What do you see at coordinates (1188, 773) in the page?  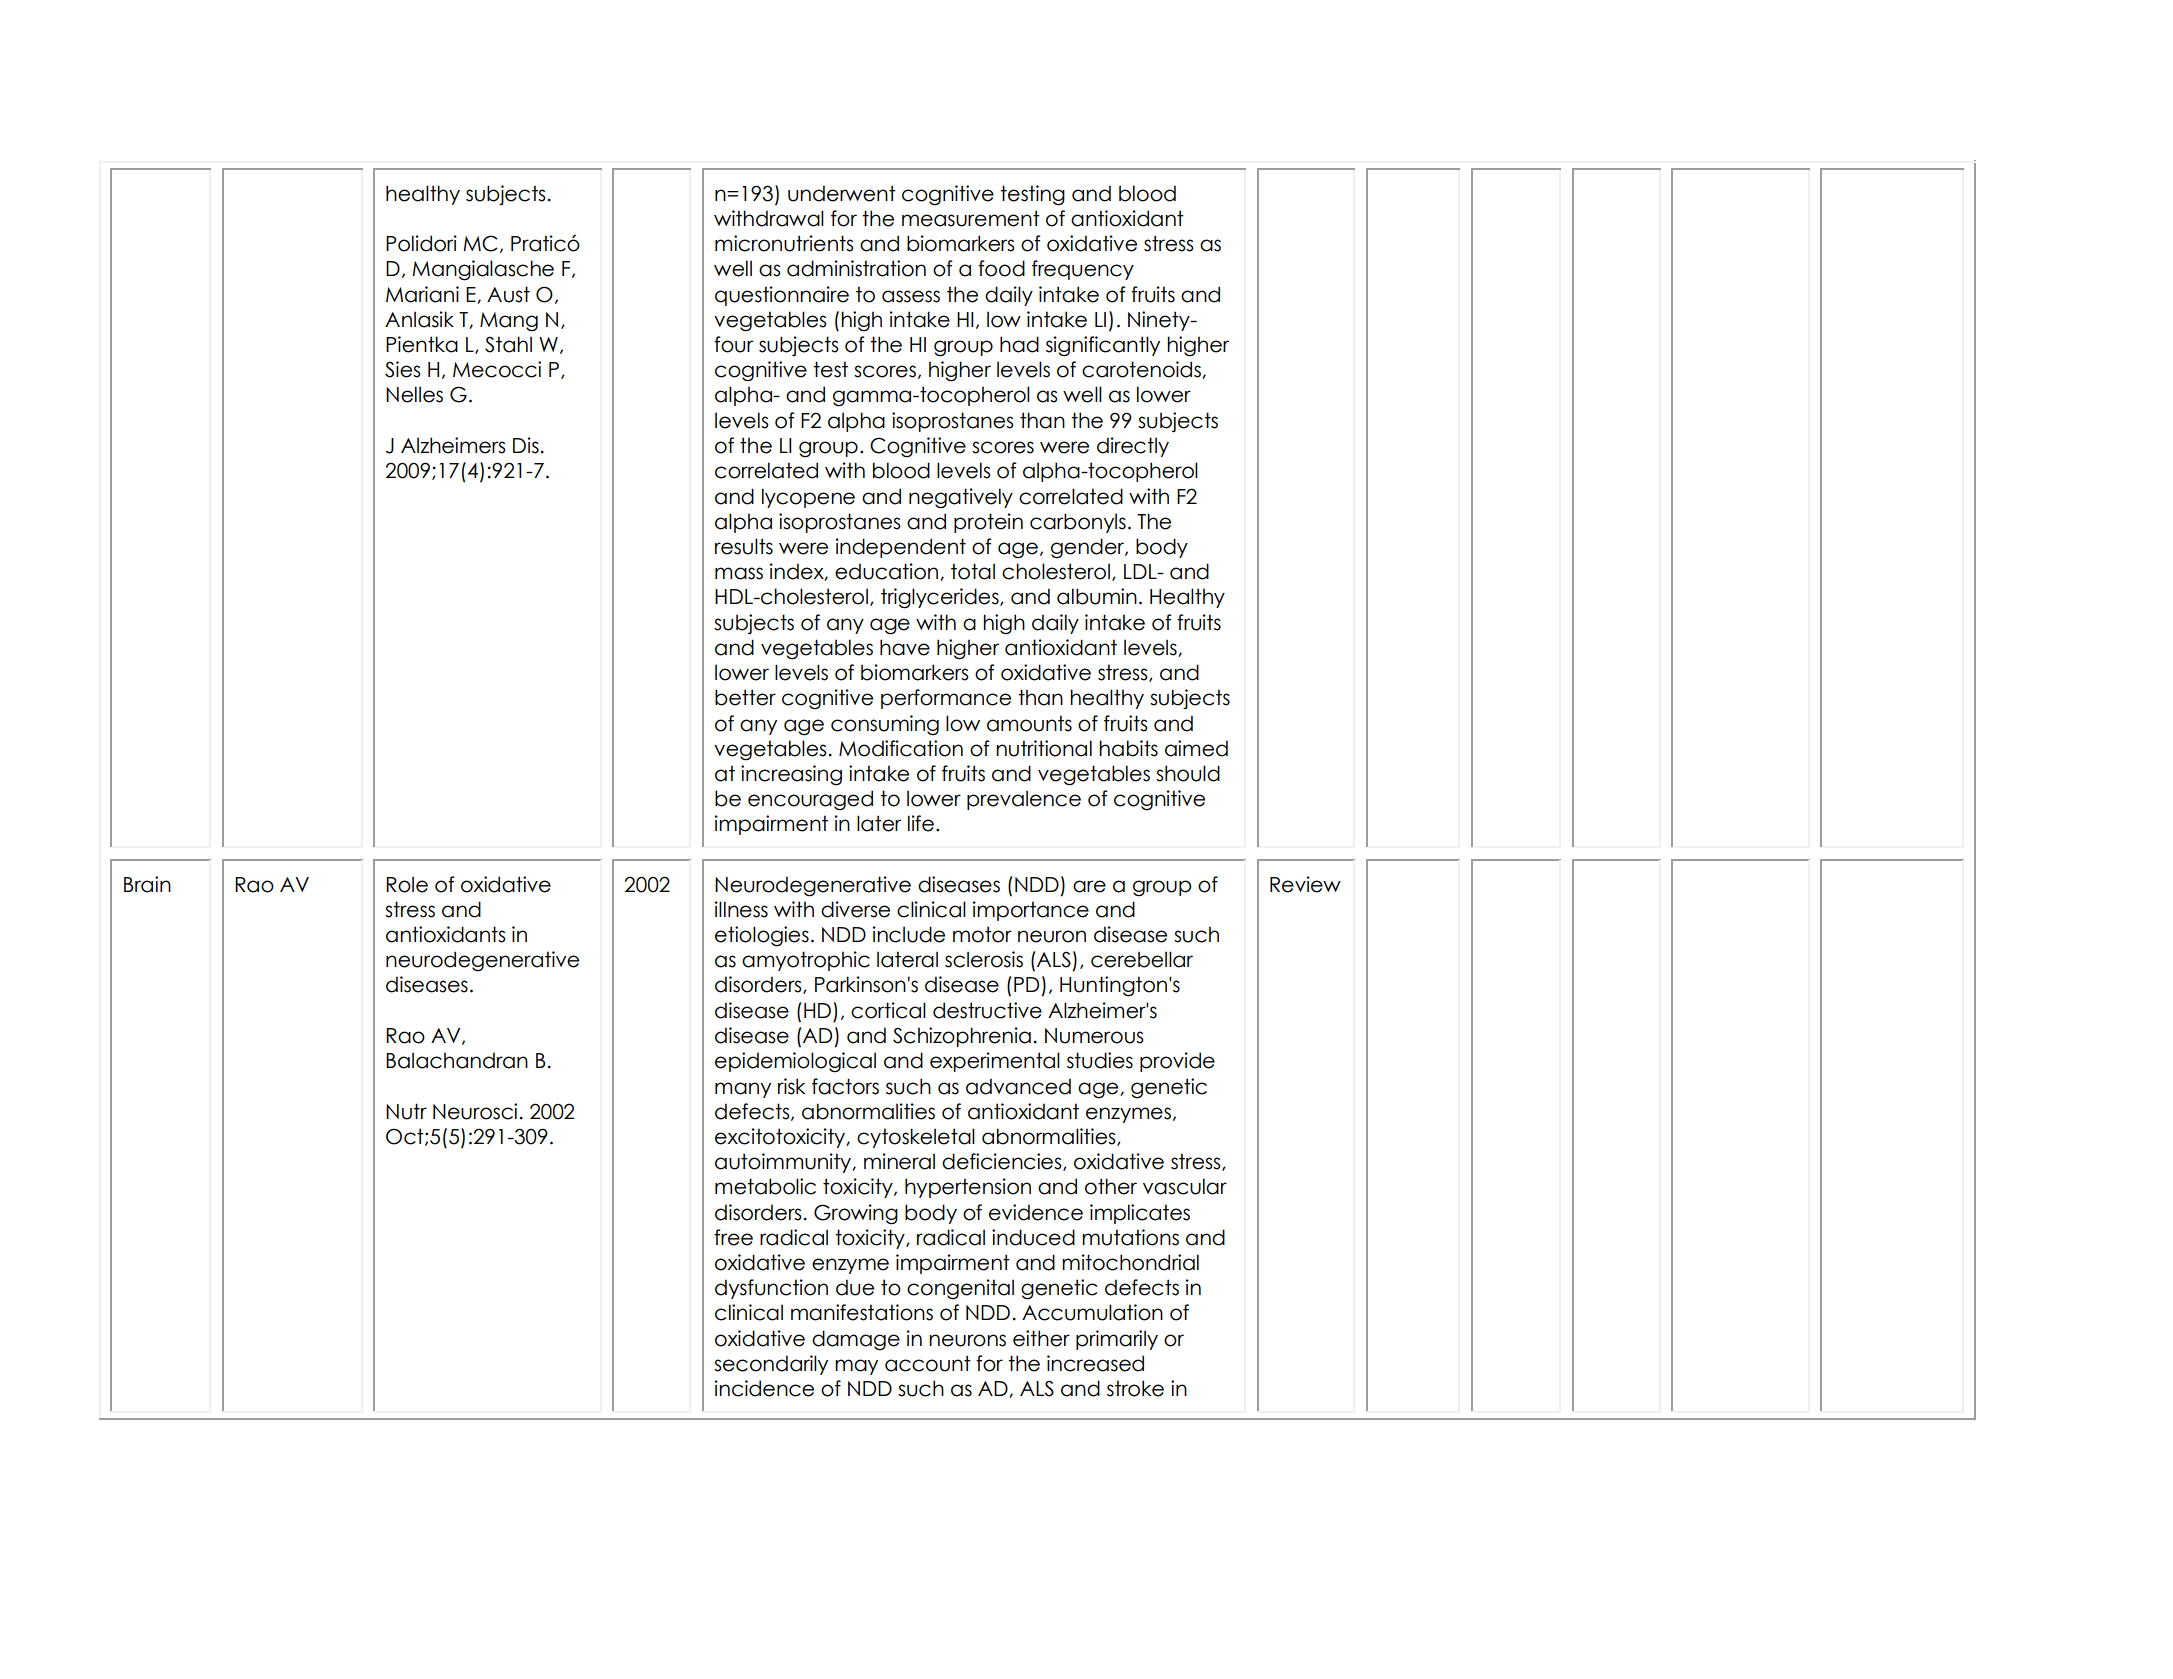 I see `should` at bounding box center [1188, 773].
